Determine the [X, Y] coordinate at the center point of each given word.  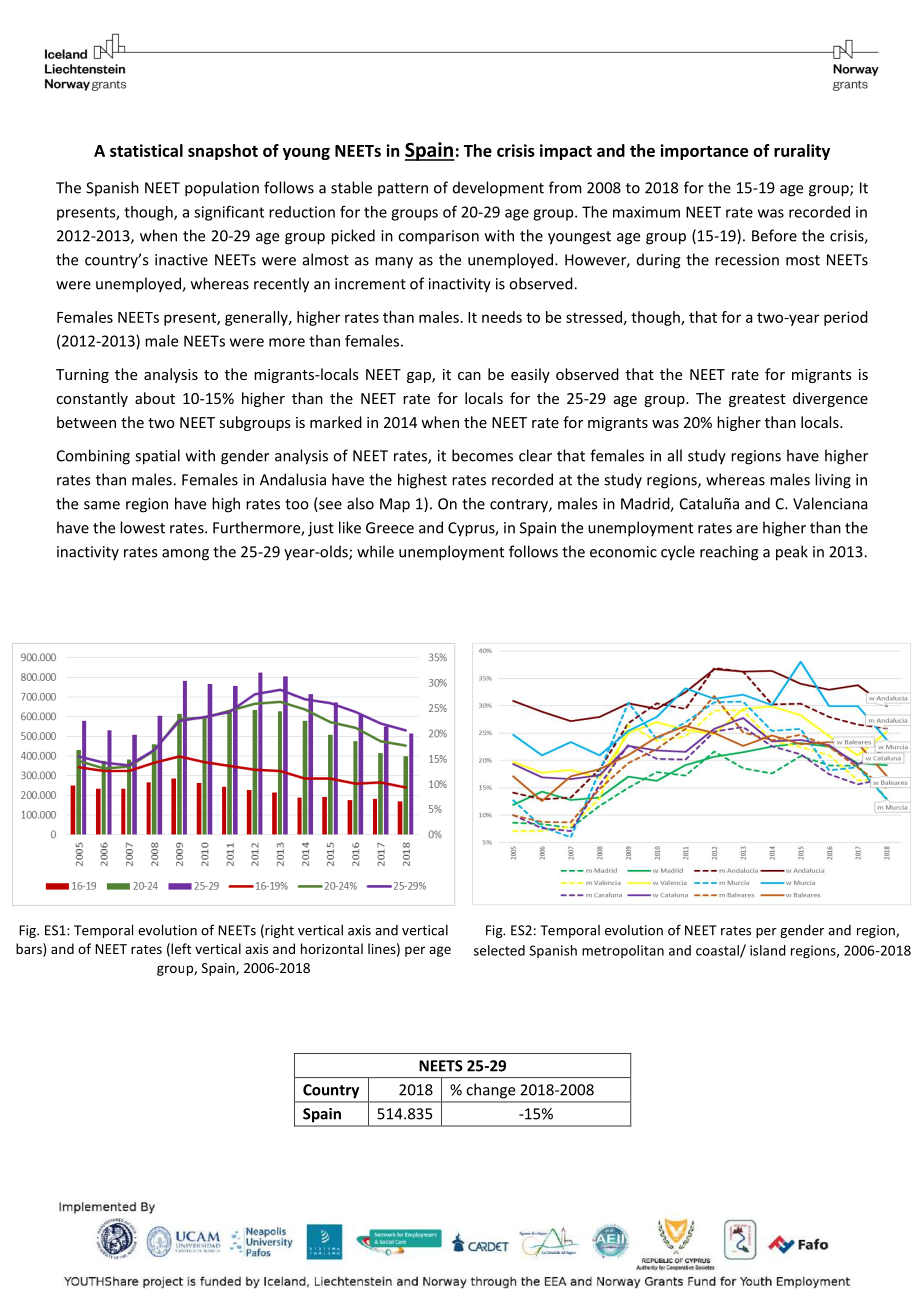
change [491, 1091]
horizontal [332, 948]
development [498, 189]
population [222, 189]
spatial [157, 457]
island [768, 950]
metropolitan [623, 951]
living [833, 481]
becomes [482, 455]
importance [704, 152]
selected [499, 950]
